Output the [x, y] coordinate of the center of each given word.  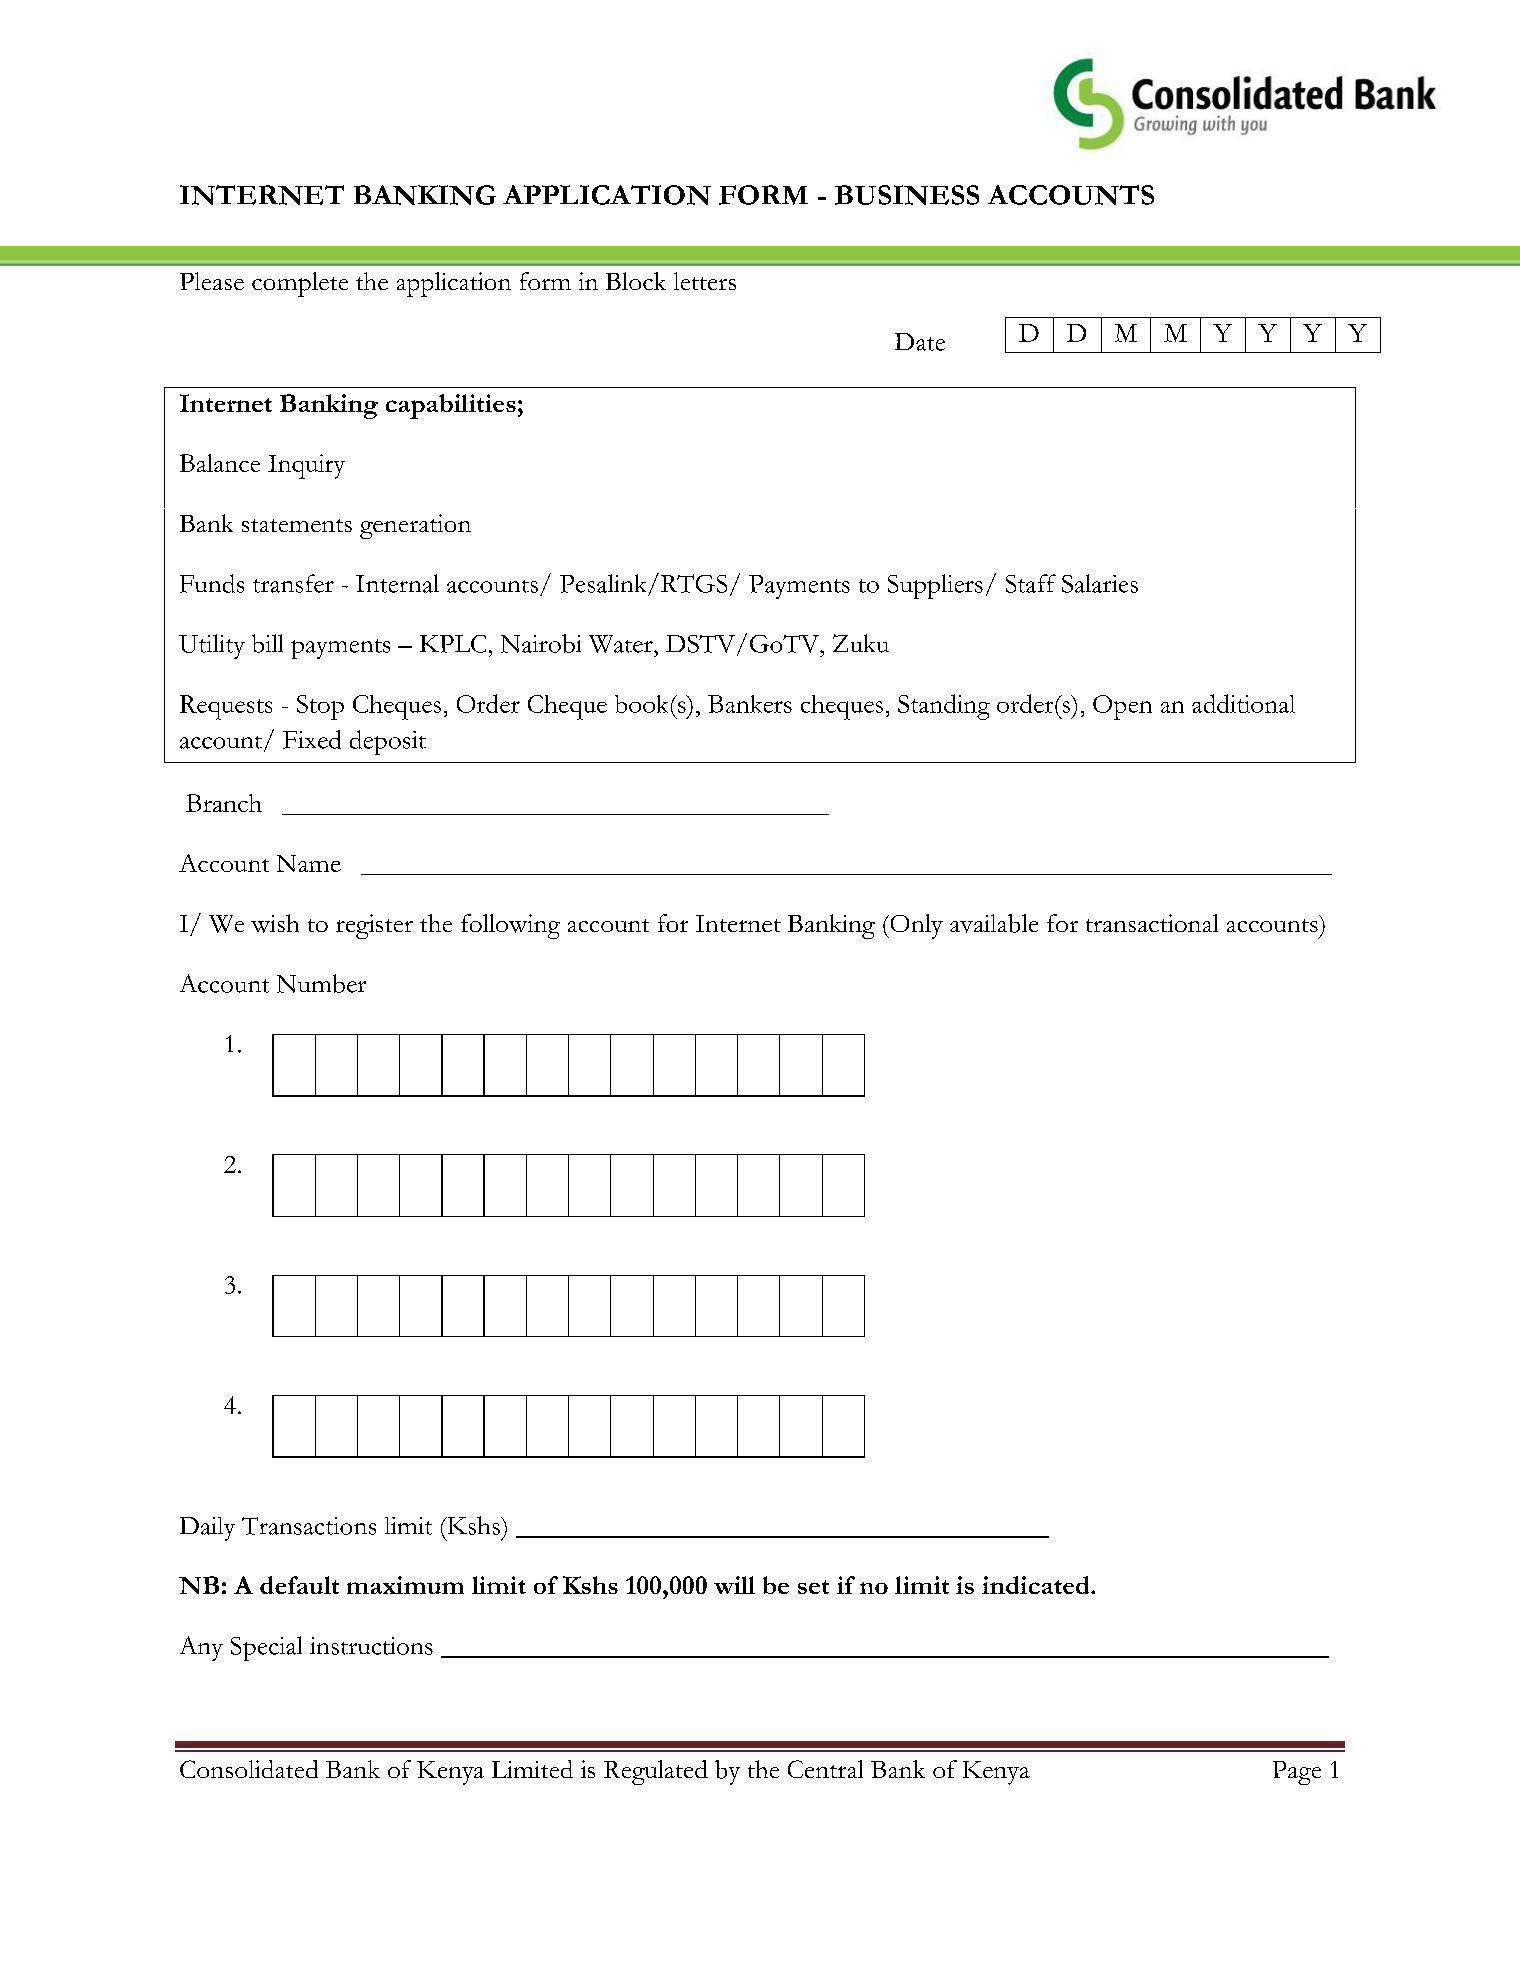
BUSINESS [907, 195]
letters [705, 281]
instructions [371, 1646]
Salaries [1100, 583]
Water [622, 644]
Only [915, 926]
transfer [293, 583]
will [734, 1585]
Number [321, 983]
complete [300, 284]
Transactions [309, 1526]
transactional [1152, 923]
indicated [1037, 1585]
